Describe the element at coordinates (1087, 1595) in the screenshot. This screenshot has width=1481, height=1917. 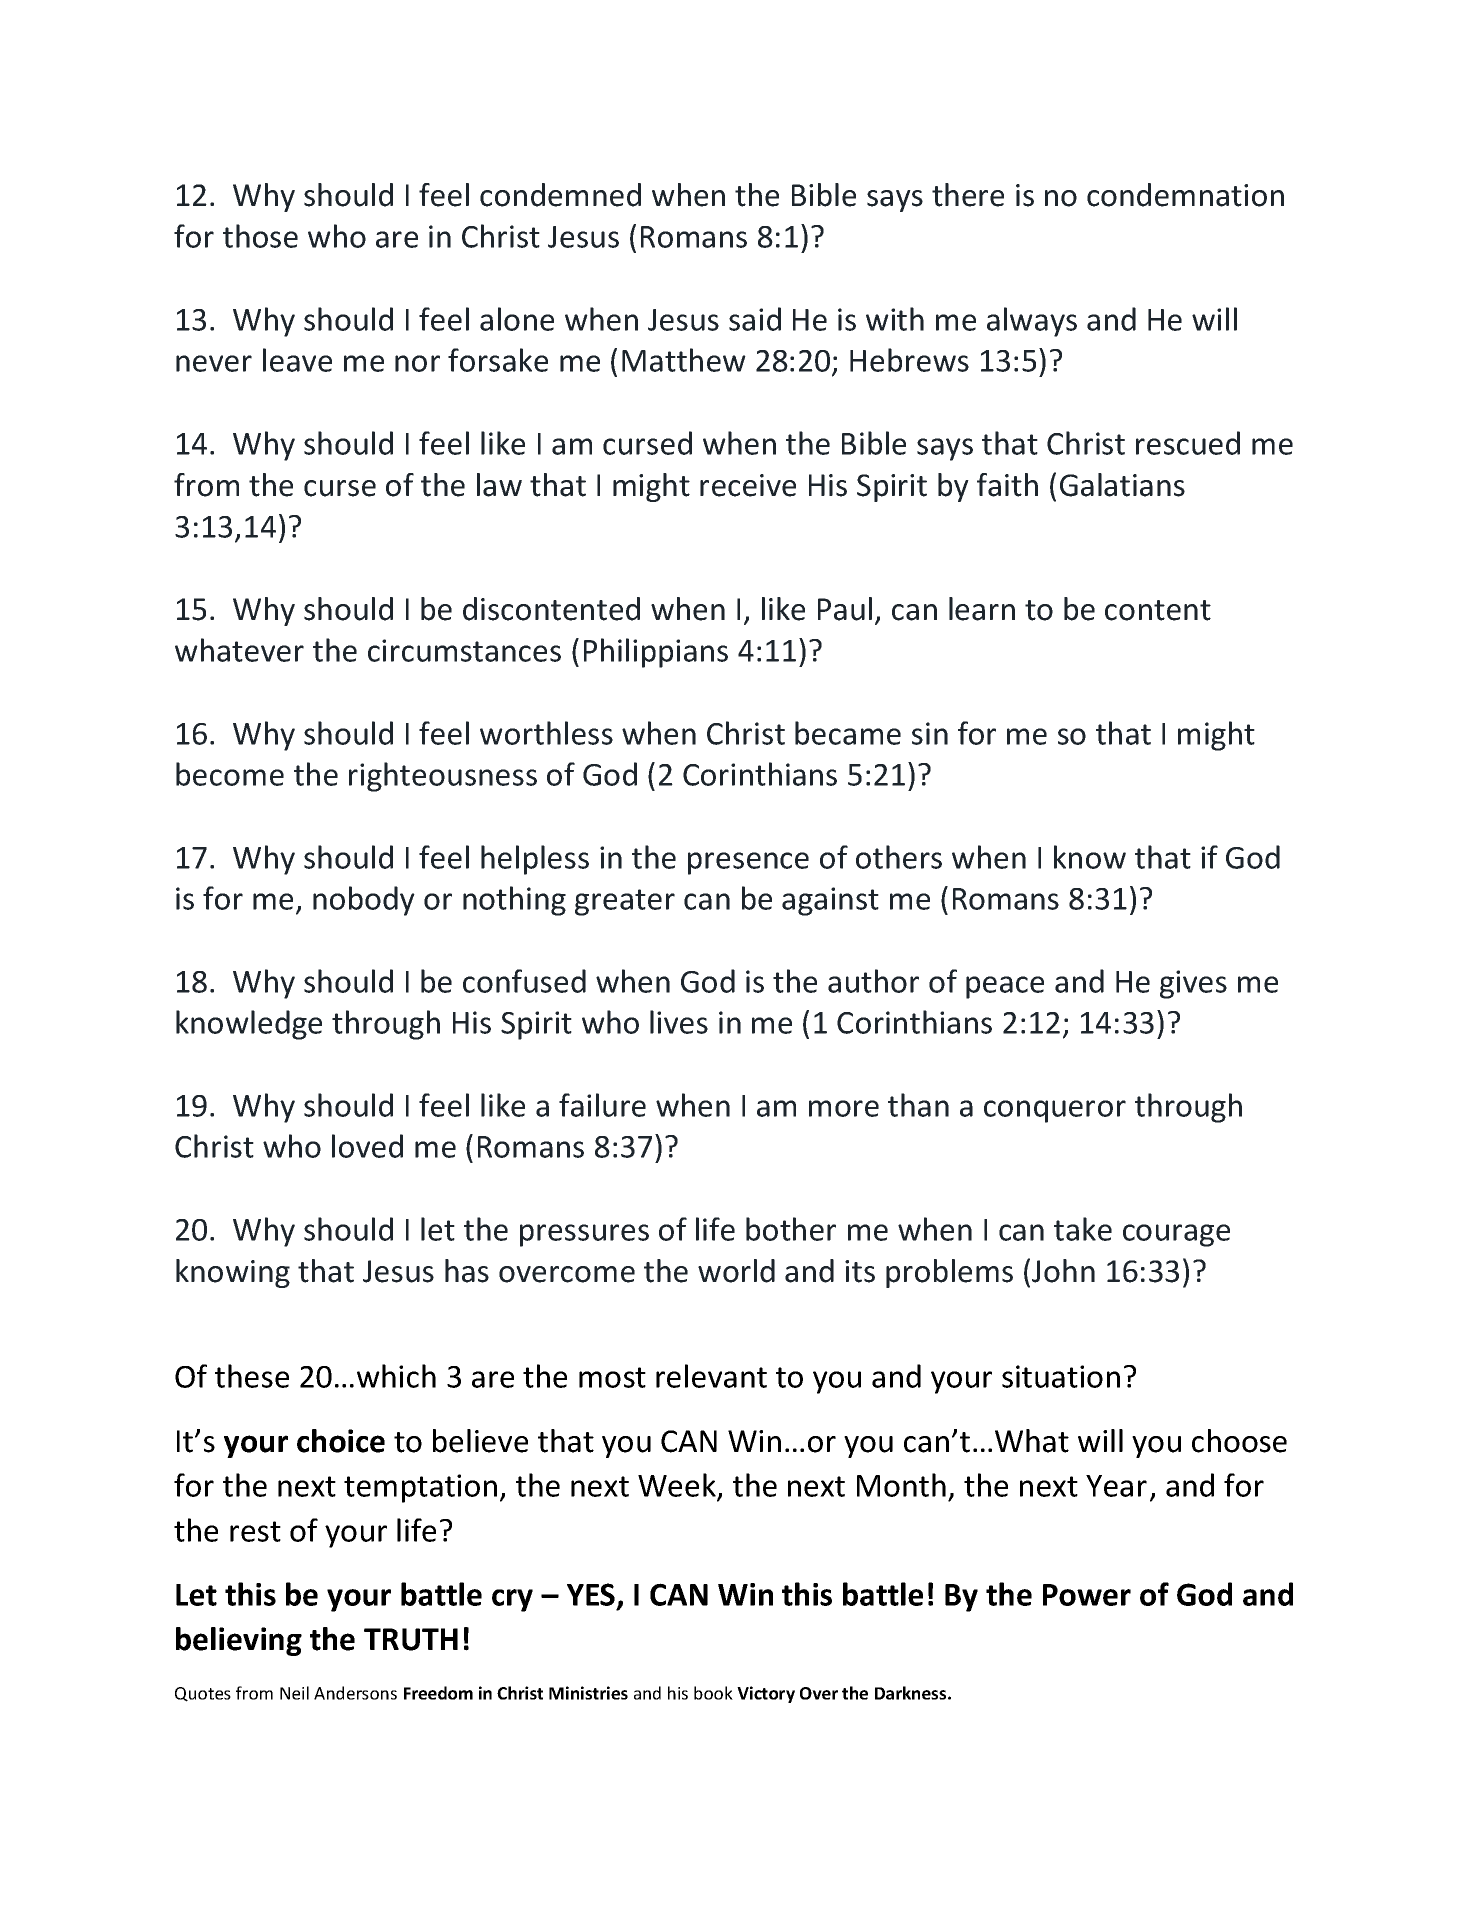
I see `Power` at that location.
